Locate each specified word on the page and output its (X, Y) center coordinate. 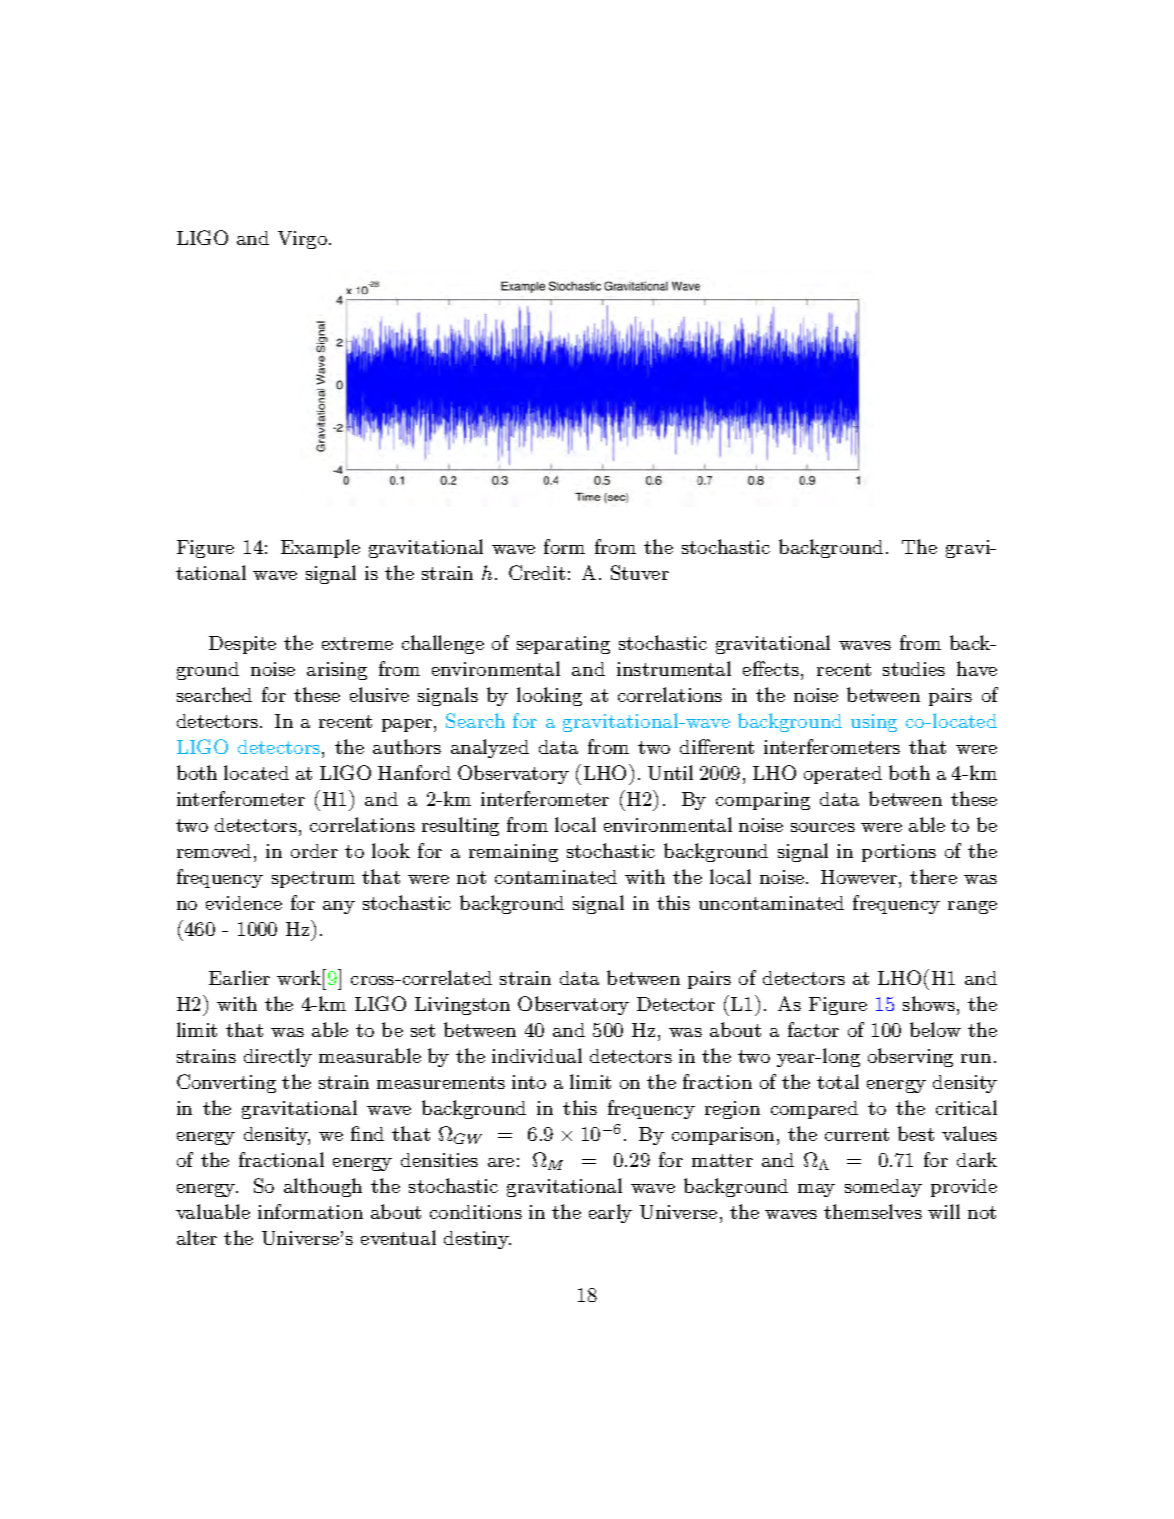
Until (670, 772)
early (610, 1213)
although (323, 1187)
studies (914, 669)
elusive (379, 694)
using (874, 723)
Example (320, 548)
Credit (537, 572)
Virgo (304, 240)
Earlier (239, 977)
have (977, 668)
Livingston (462, 1006)
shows (930, 1003)
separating (563, 645)
